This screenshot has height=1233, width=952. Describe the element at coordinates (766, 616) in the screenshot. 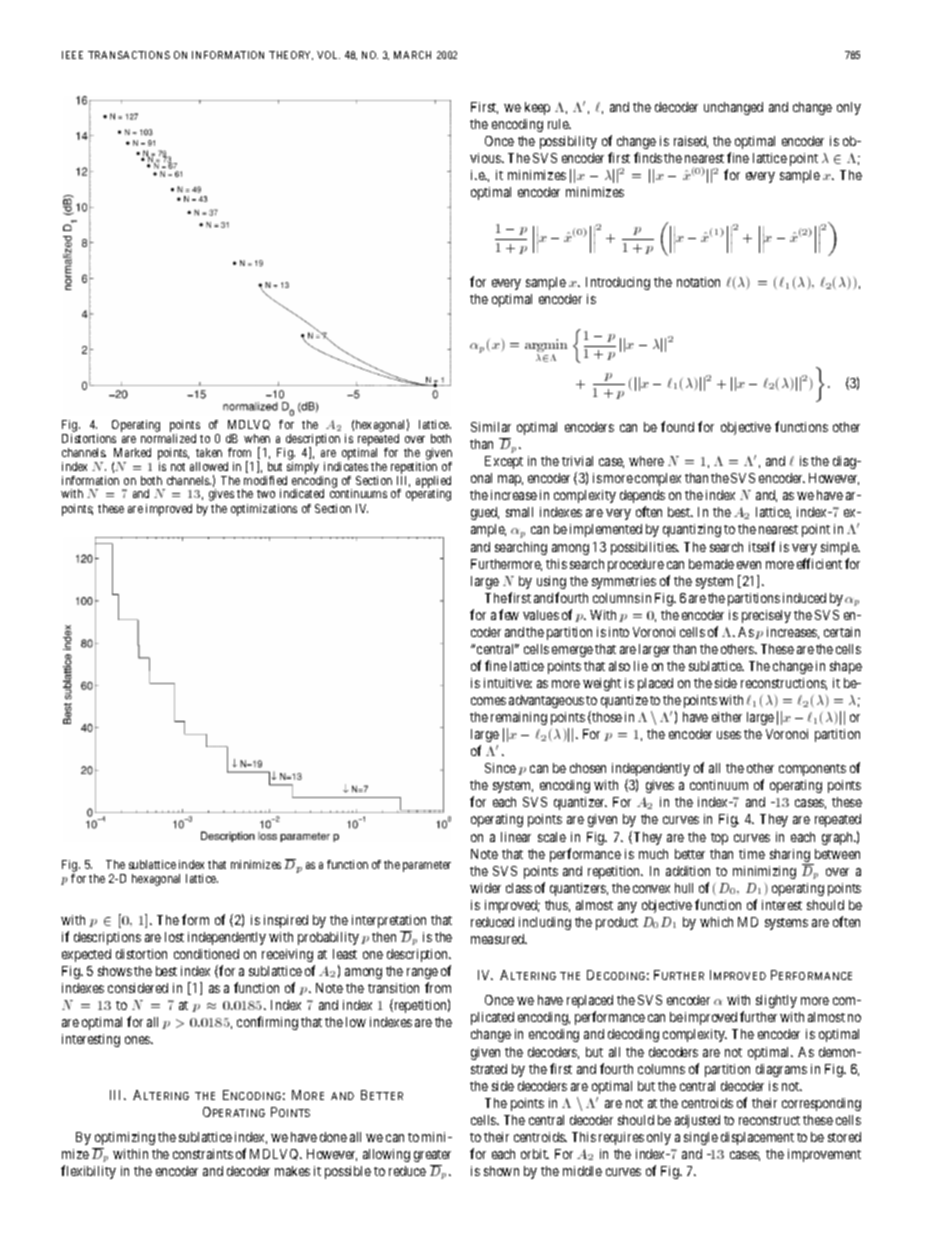

I see `precisely` at that location.
